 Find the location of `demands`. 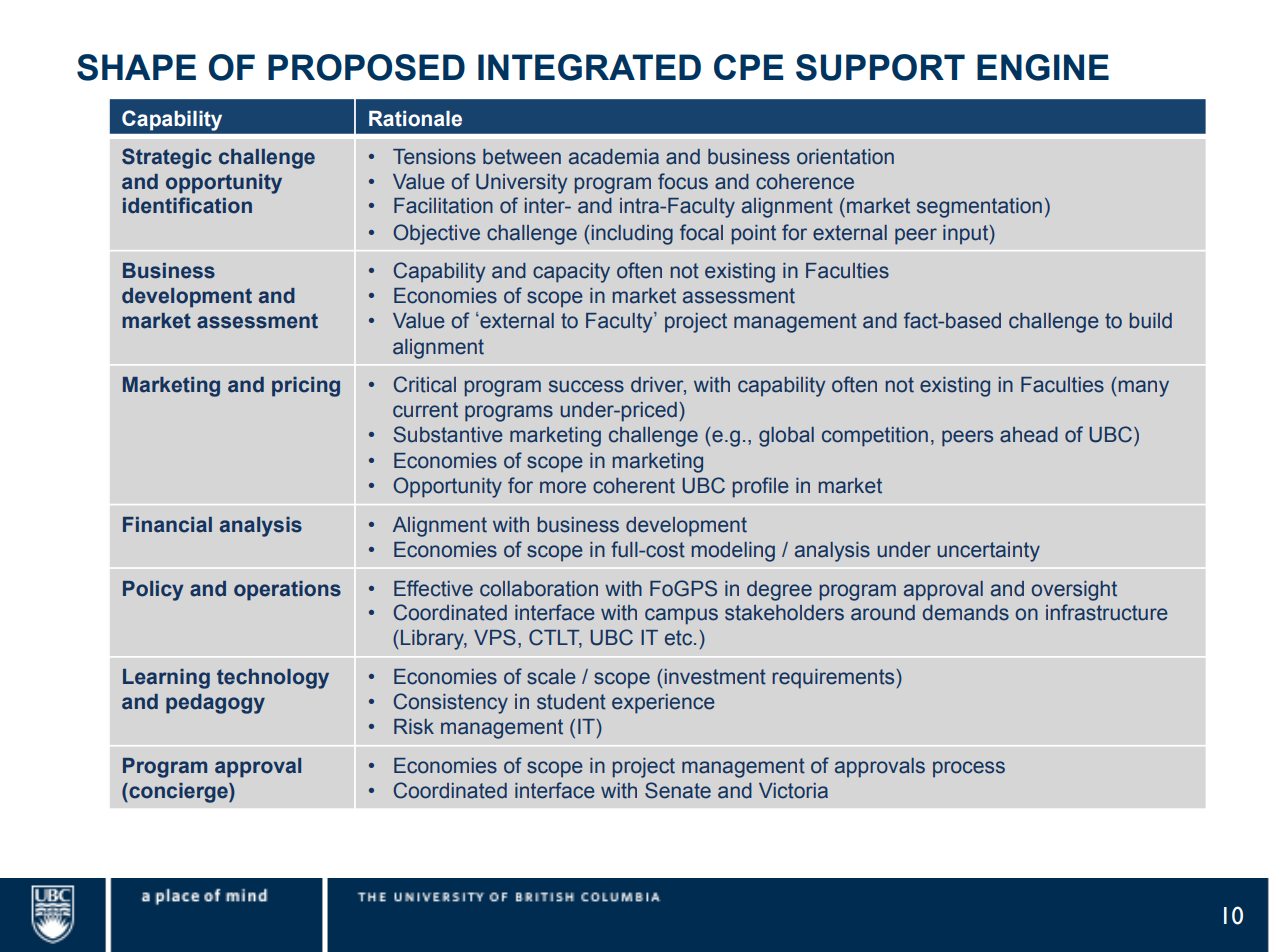

demands is located at coordinates (966, 613).
